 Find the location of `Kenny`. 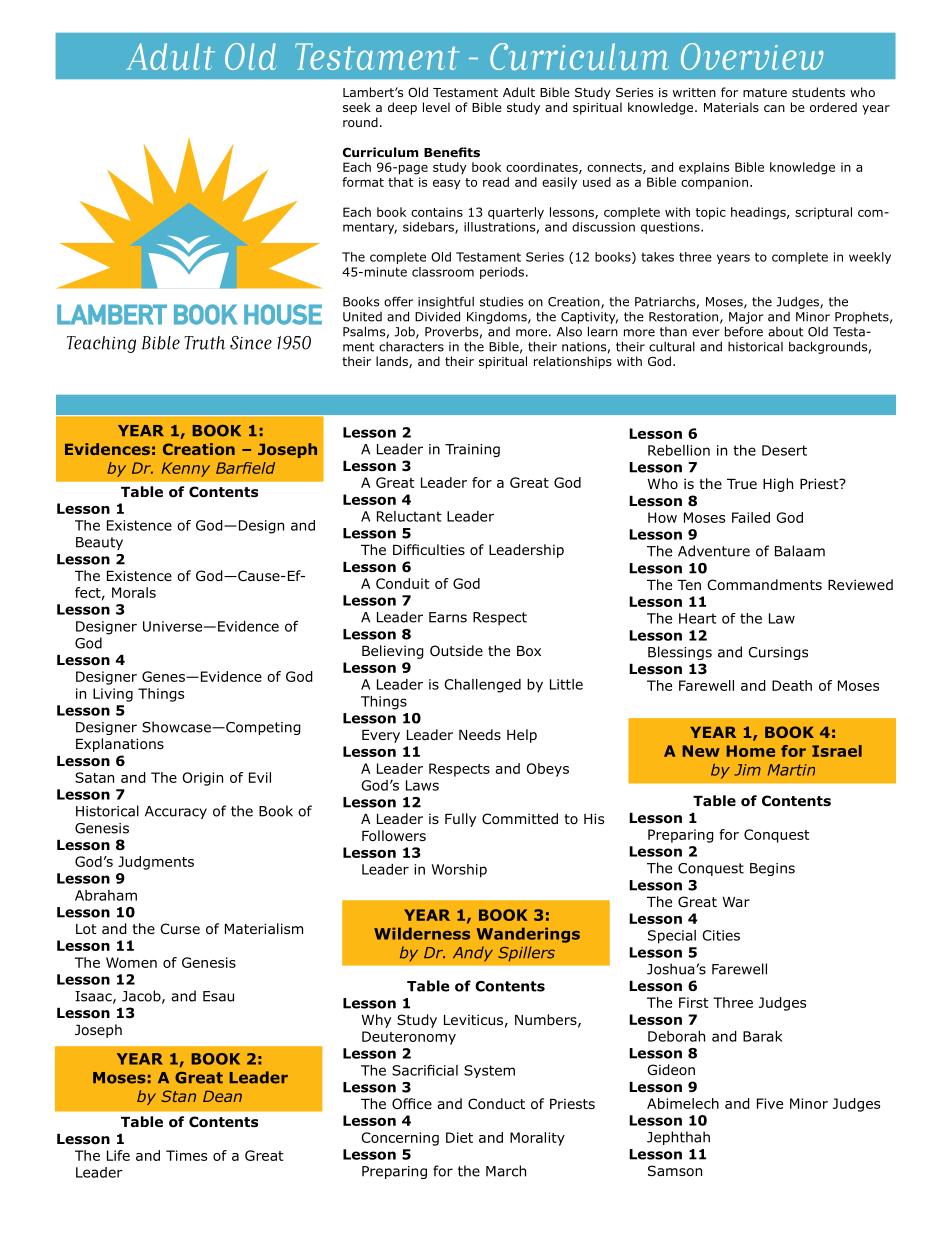

Kenny is located at coordinates (186, 469).
